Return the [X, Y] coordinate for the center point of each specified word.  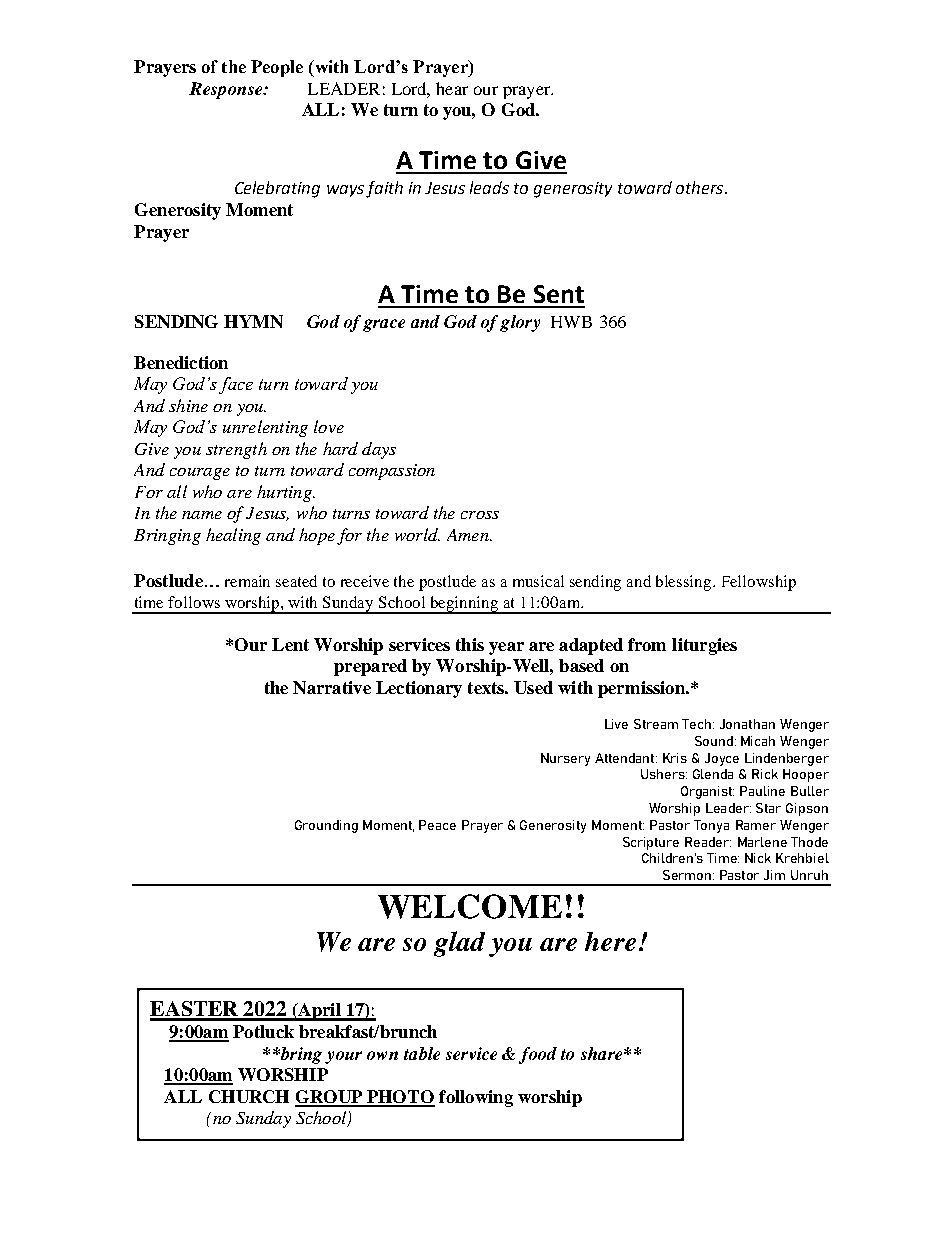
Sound [714, 741]
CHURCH [249, 1096]
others [701, 187]
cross [480, 515]
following [476, 1098]
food [538, 1055]
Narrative [332, 687]
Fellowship [759, 583]
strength [236, 450]
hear [452, 88]
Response [227, 90]
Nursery [565, 759]
